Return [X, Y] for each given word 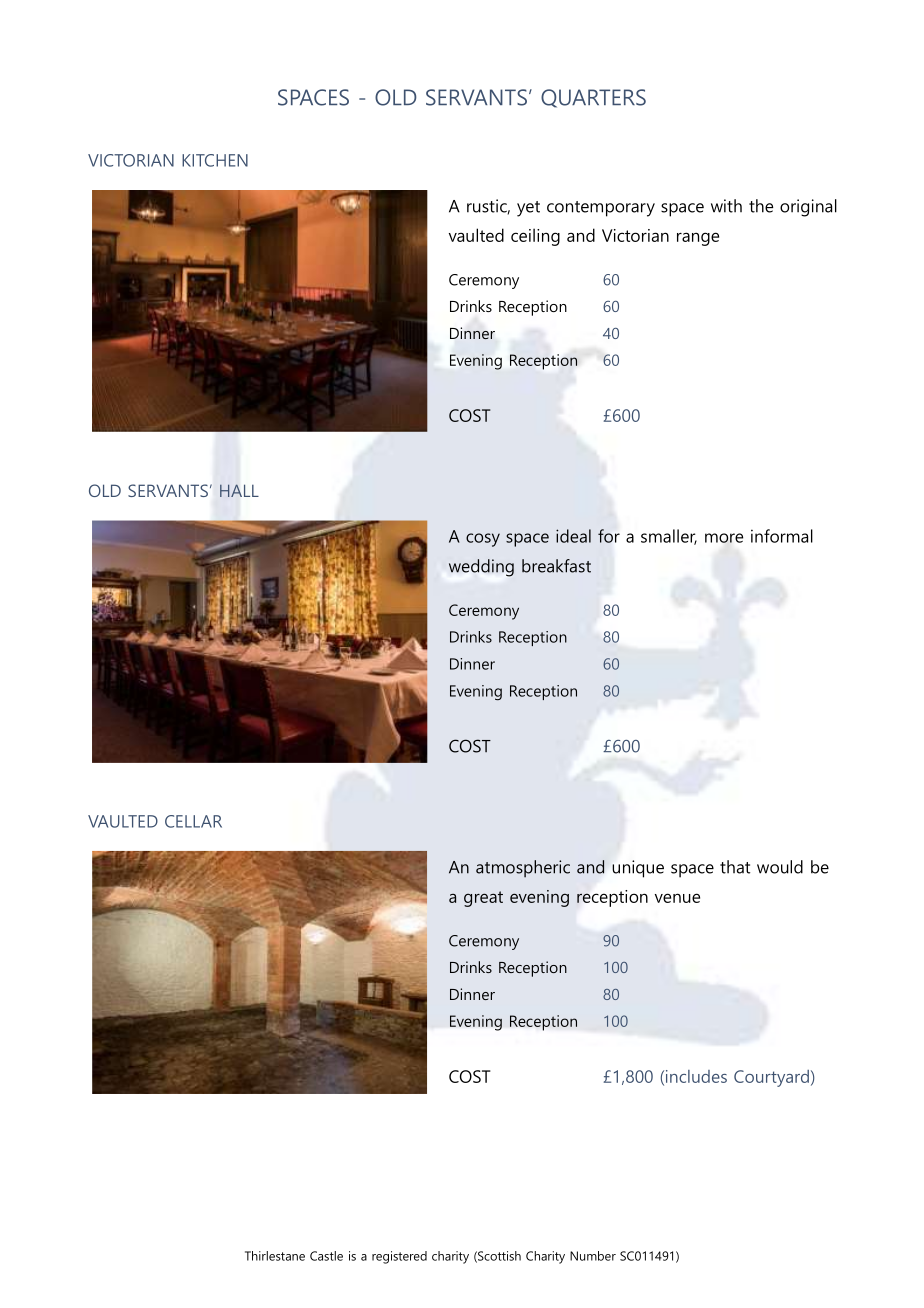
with [726, 206]
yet [528, 209]
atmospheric [523, 869]
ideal [573, 536]
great [483, 899]
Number [593, 1256]
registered [399, 1257]
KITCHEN [215, 160]
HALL [239, 490]
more [724, 538]
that [735, 867]
